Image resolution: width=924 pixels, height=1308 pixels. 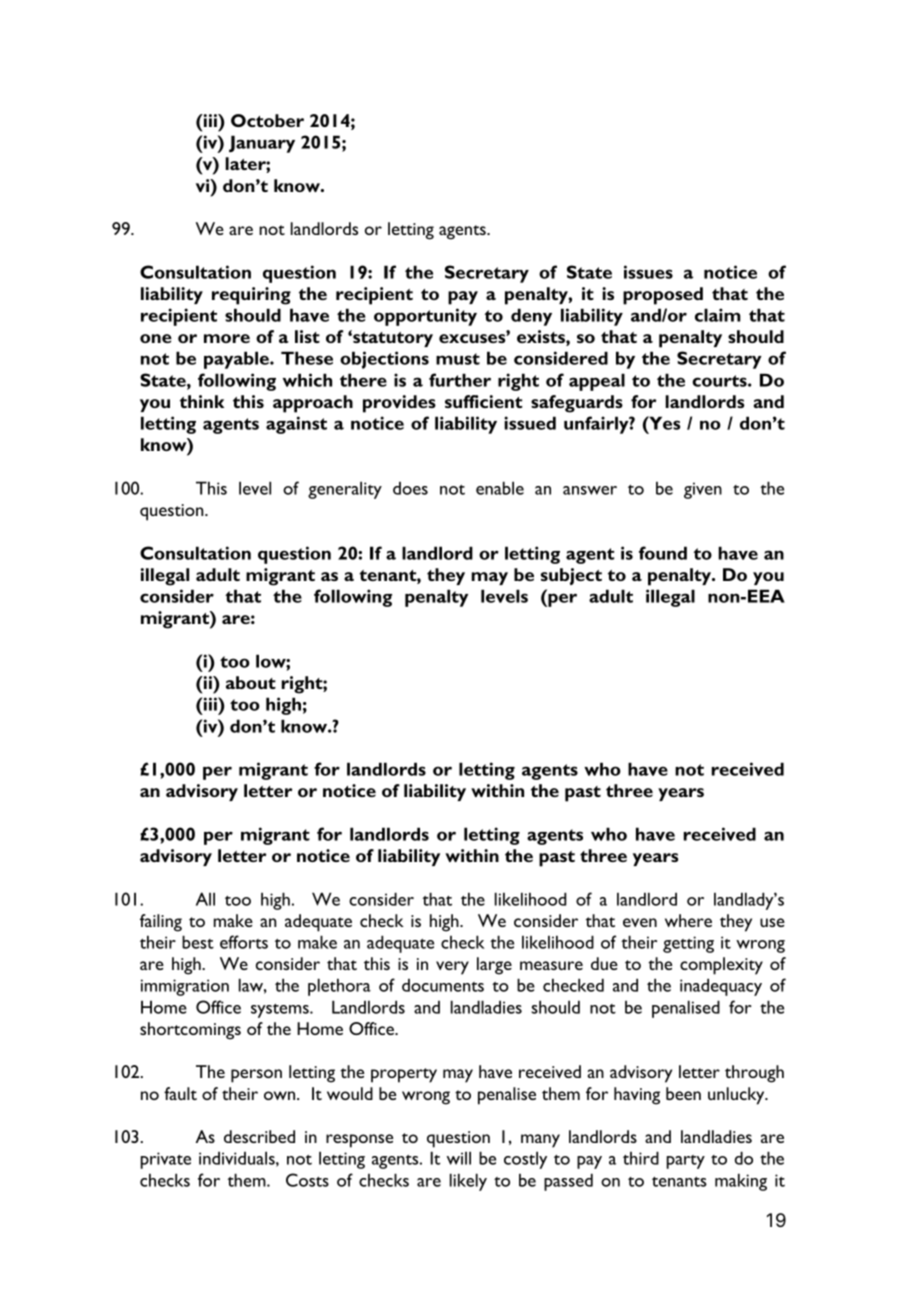 What do you see at coordinates (500, 488) in the document?
I see `enable` at bounding box center [500, 488].
